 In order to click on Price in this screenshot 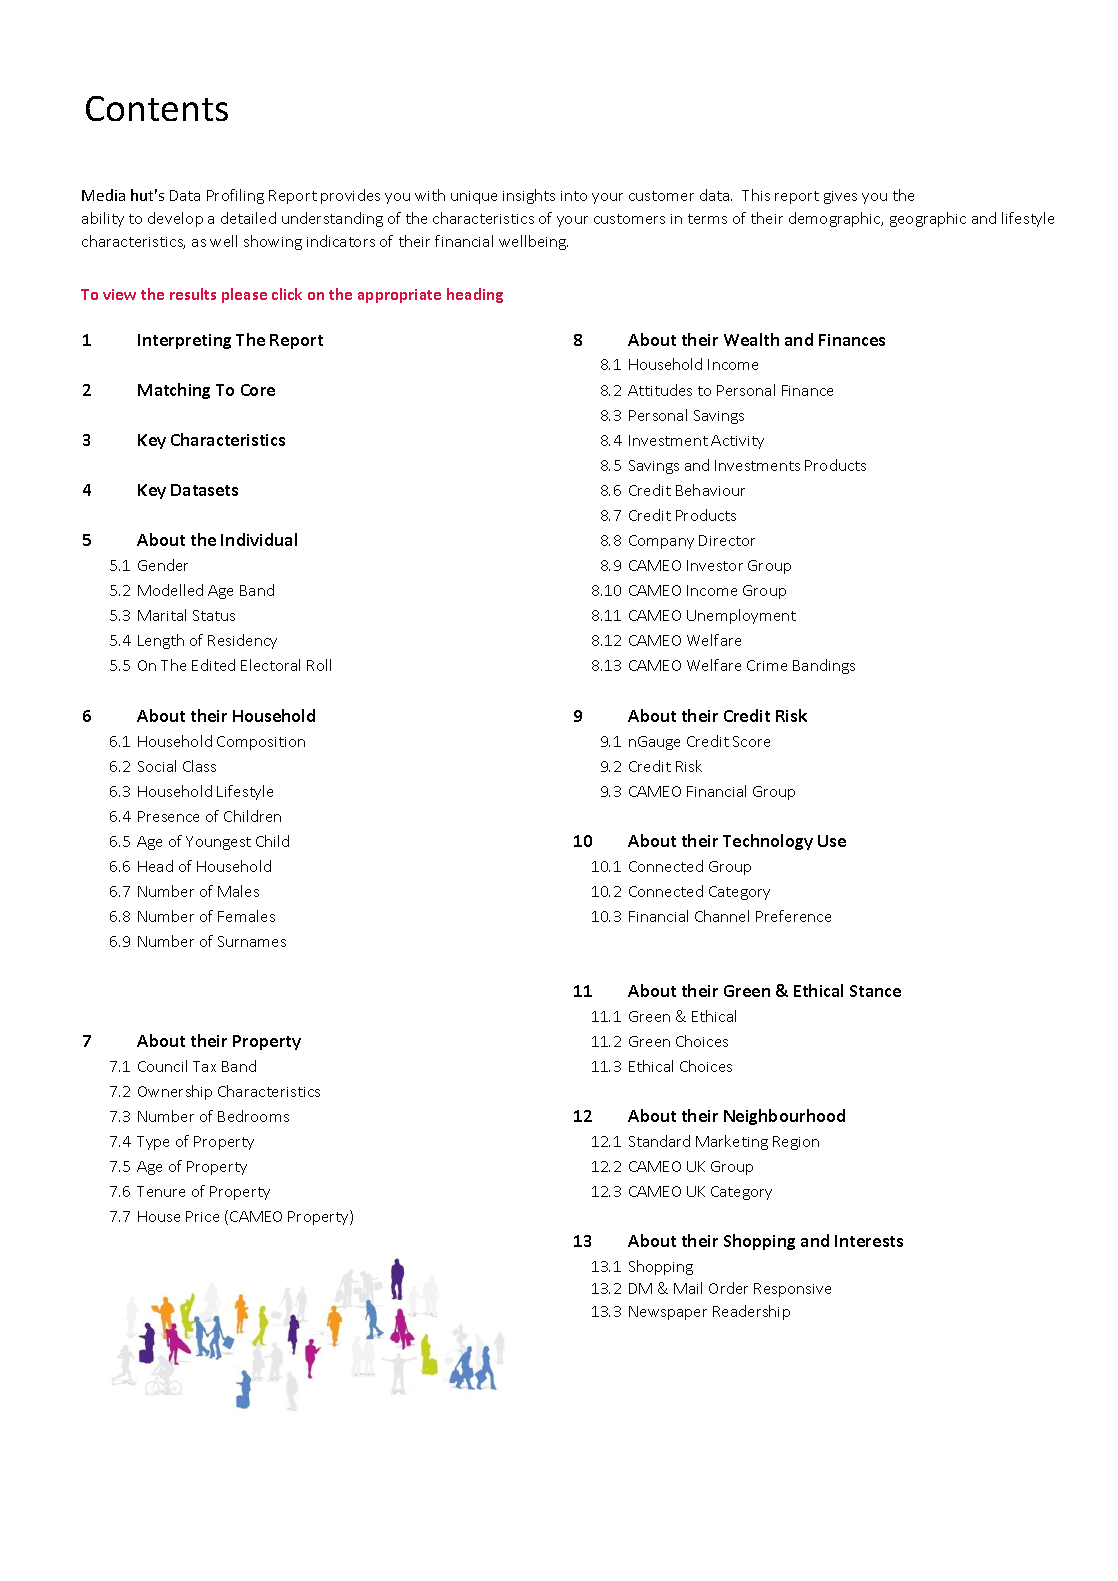, I will do `click(202, 1216)`.
